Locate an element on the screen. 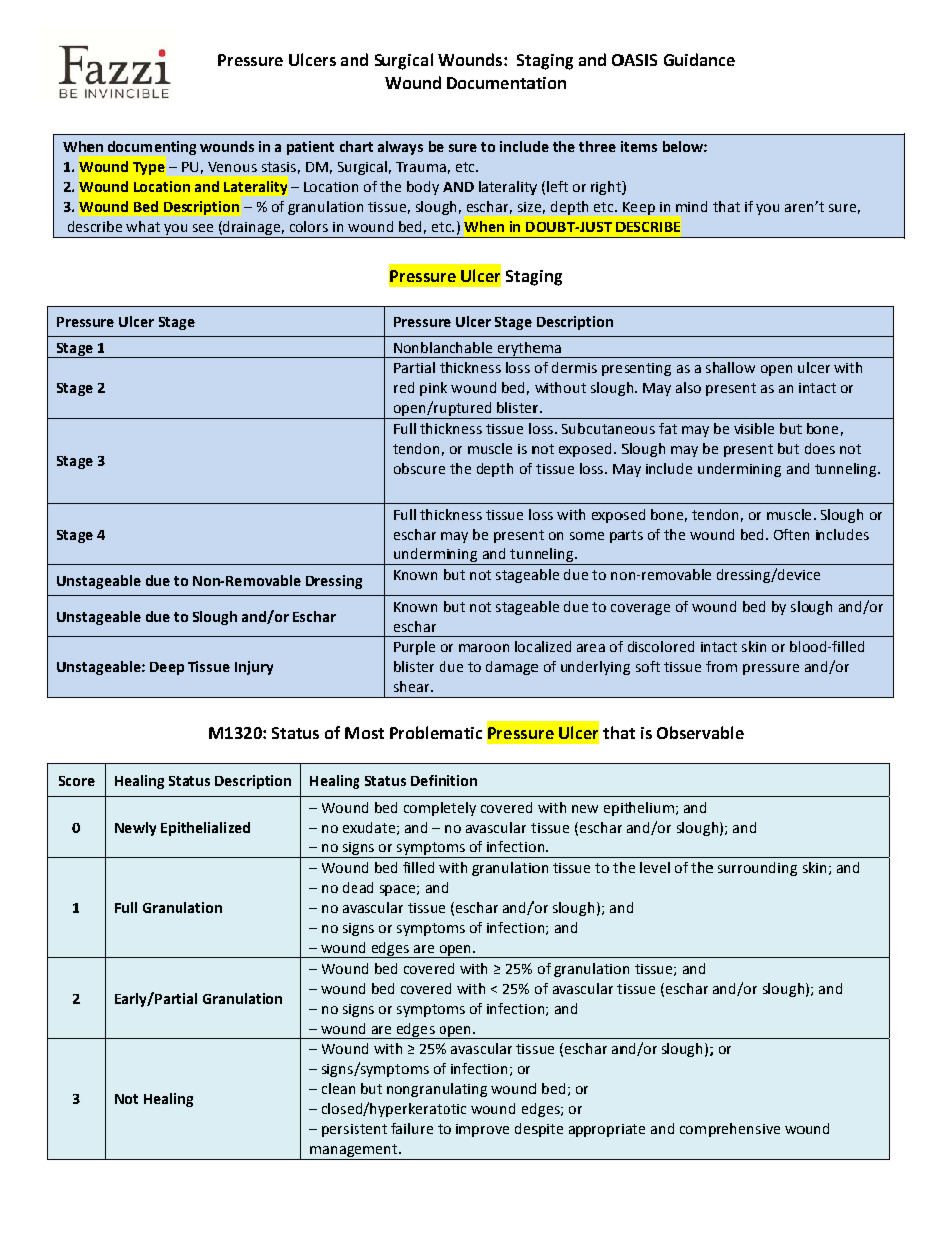  Trauma is located at coordinates (421, 167).
